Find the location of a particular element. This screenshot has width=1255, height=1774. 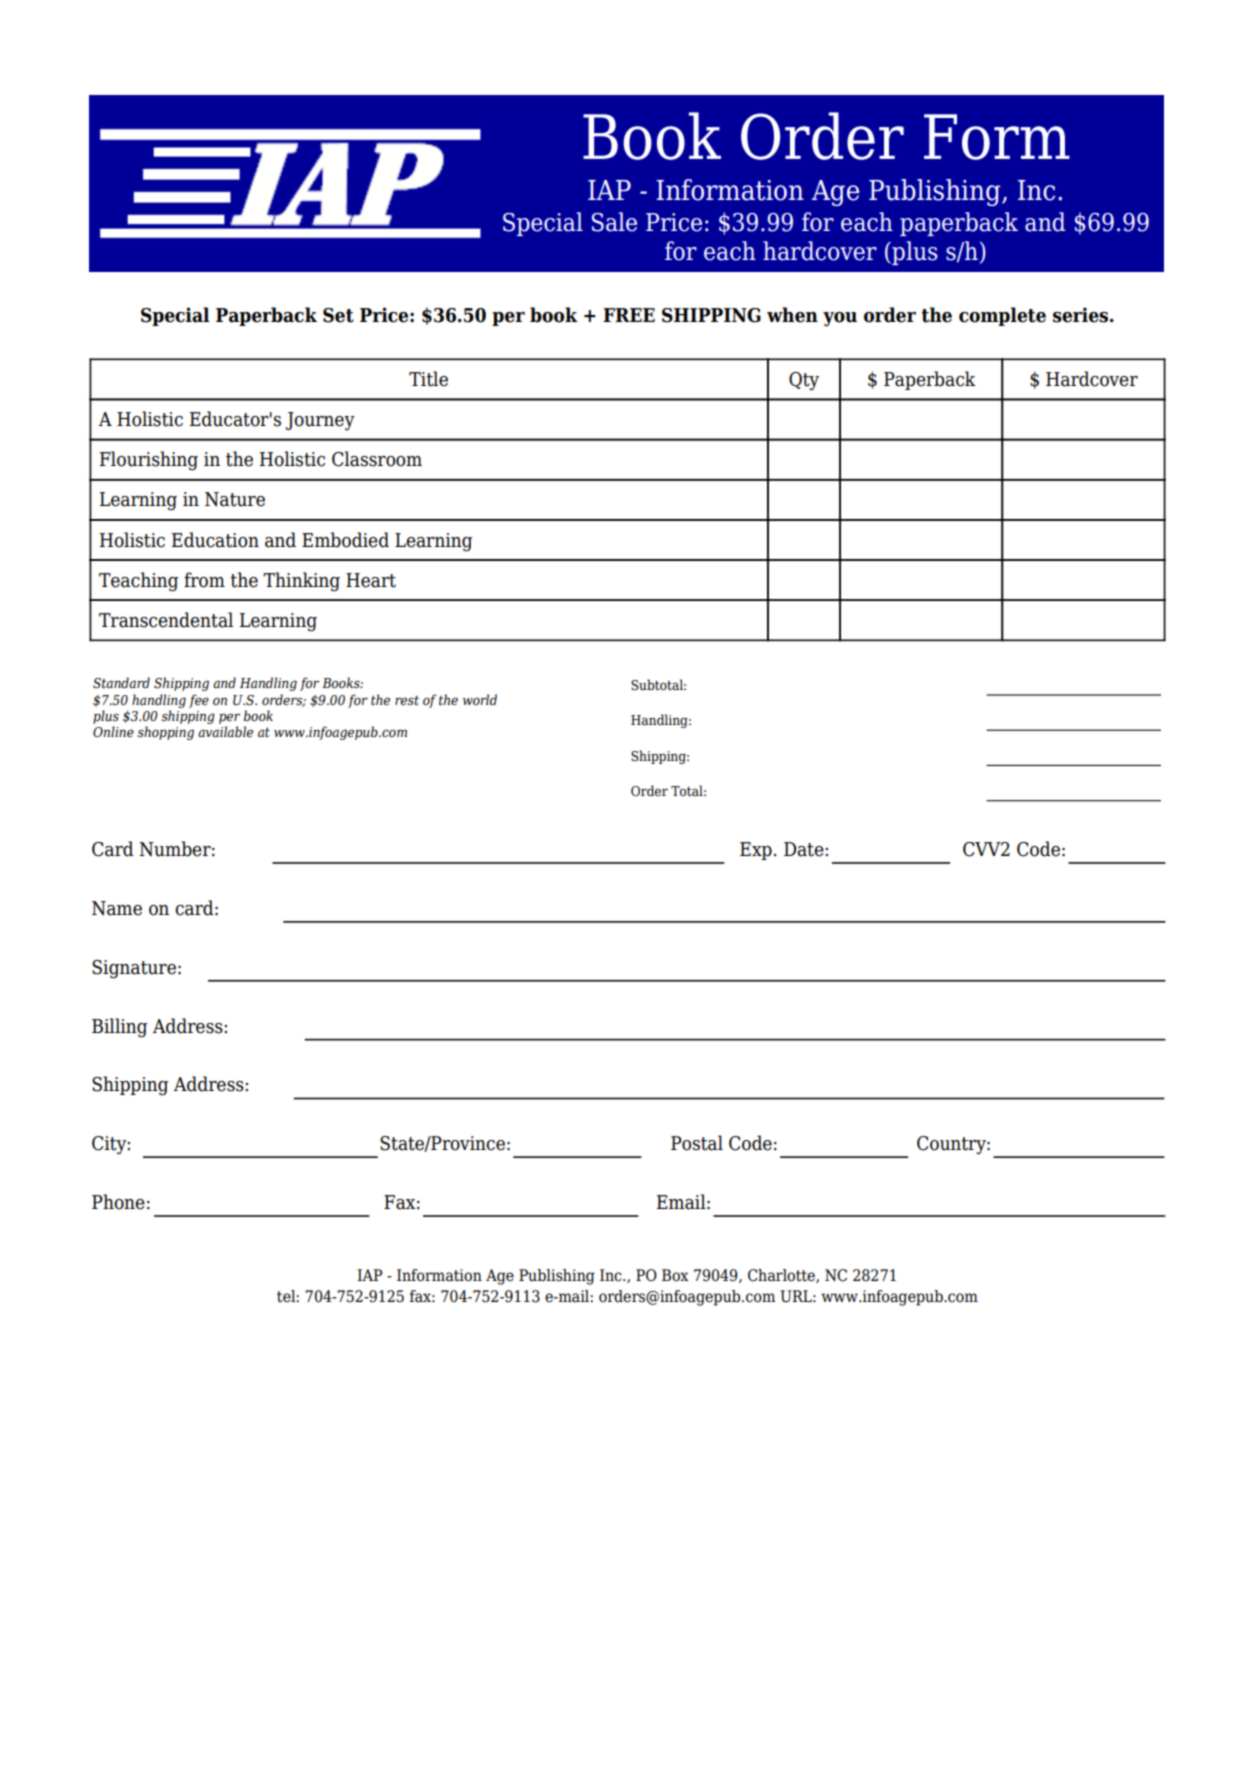

Postal is located at coordinates (697, 1143).
